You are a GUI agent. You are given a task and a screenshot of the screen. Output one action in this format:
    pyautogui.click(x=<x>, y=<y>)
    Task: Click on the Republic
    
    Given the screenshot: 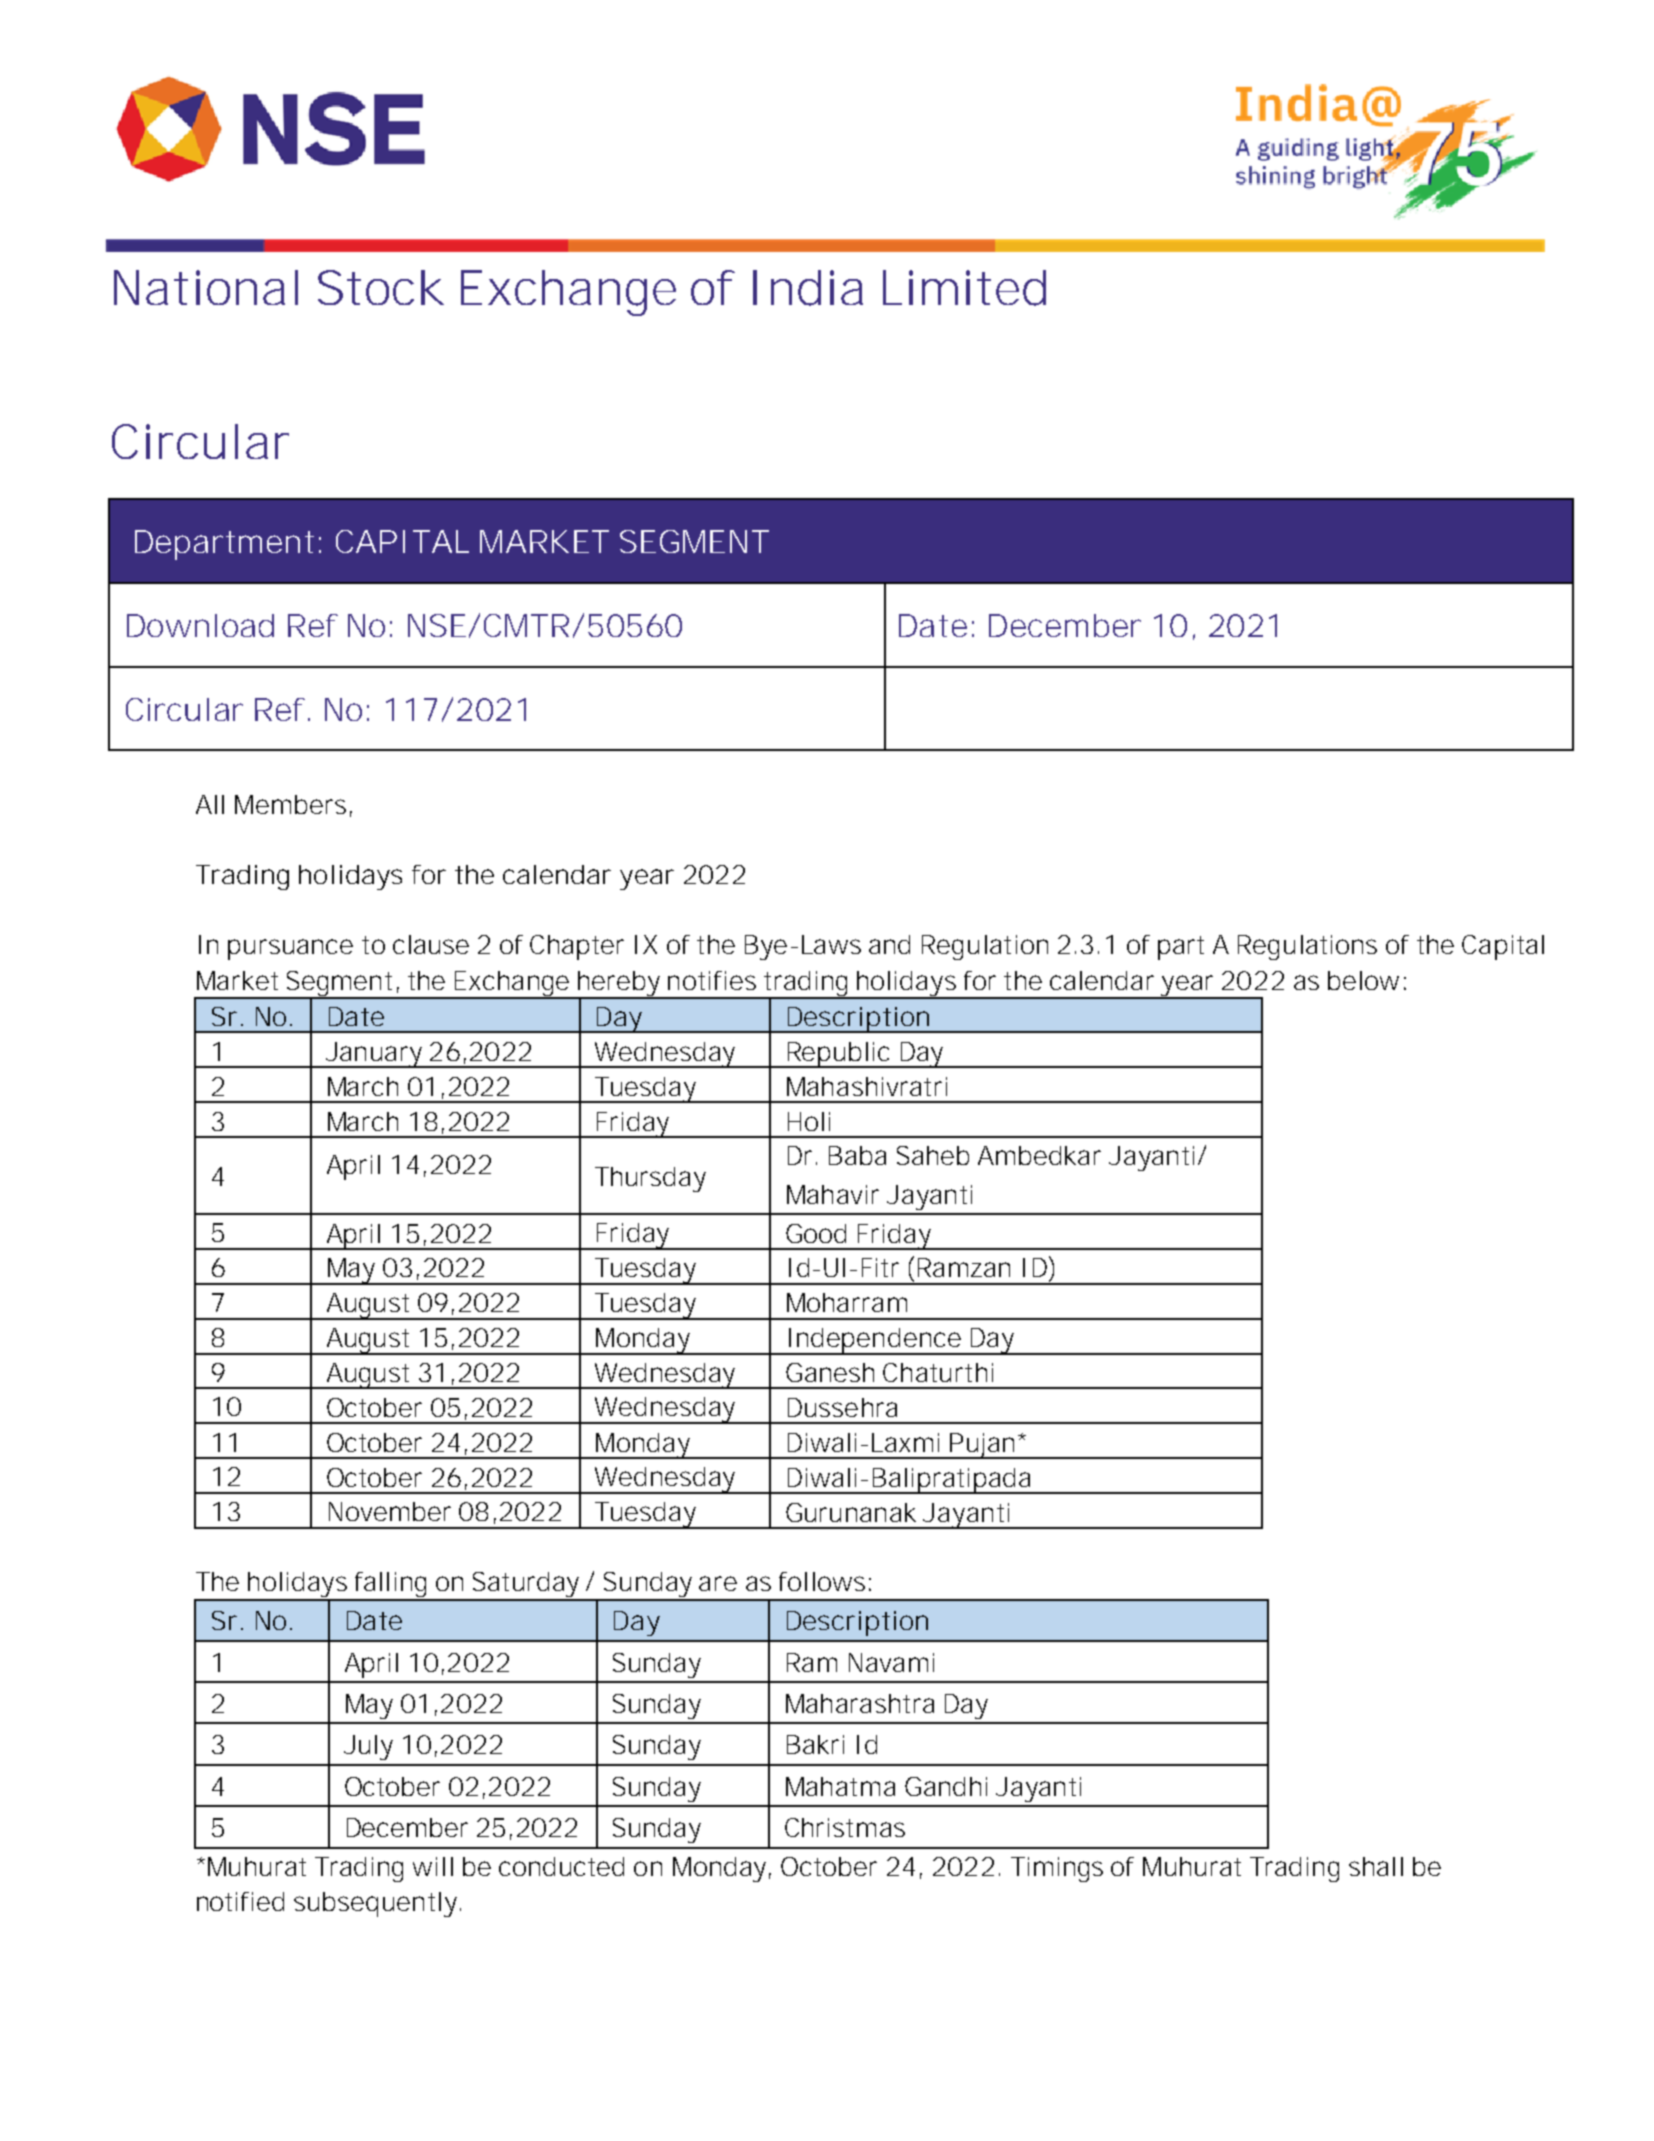 What is the action you would take?
    pyautogui.click(x=839, y=1055)
